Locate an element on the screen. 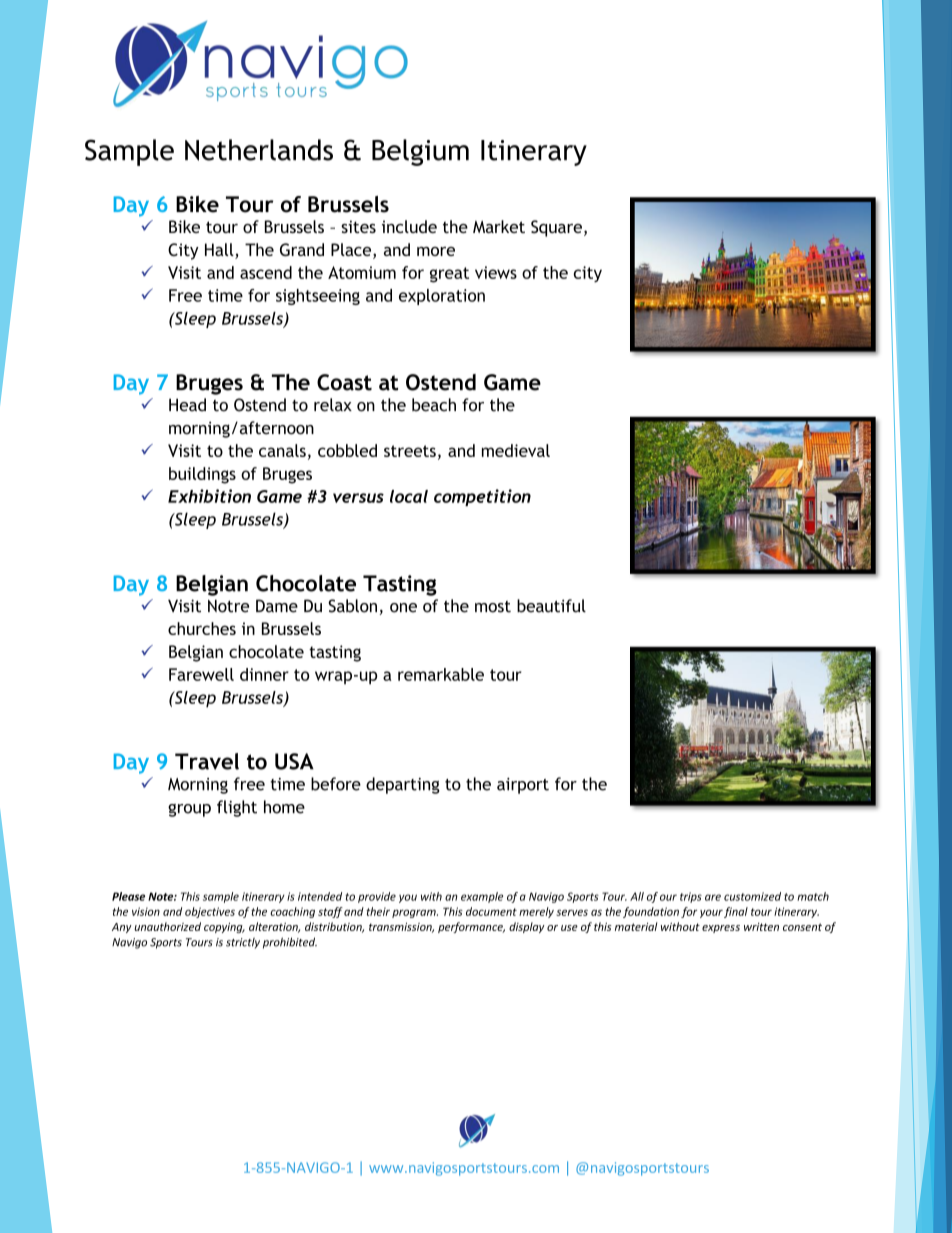 The height and width of the screenshot is (1233, 952). beautiful is located at coordinates (551, 606).
